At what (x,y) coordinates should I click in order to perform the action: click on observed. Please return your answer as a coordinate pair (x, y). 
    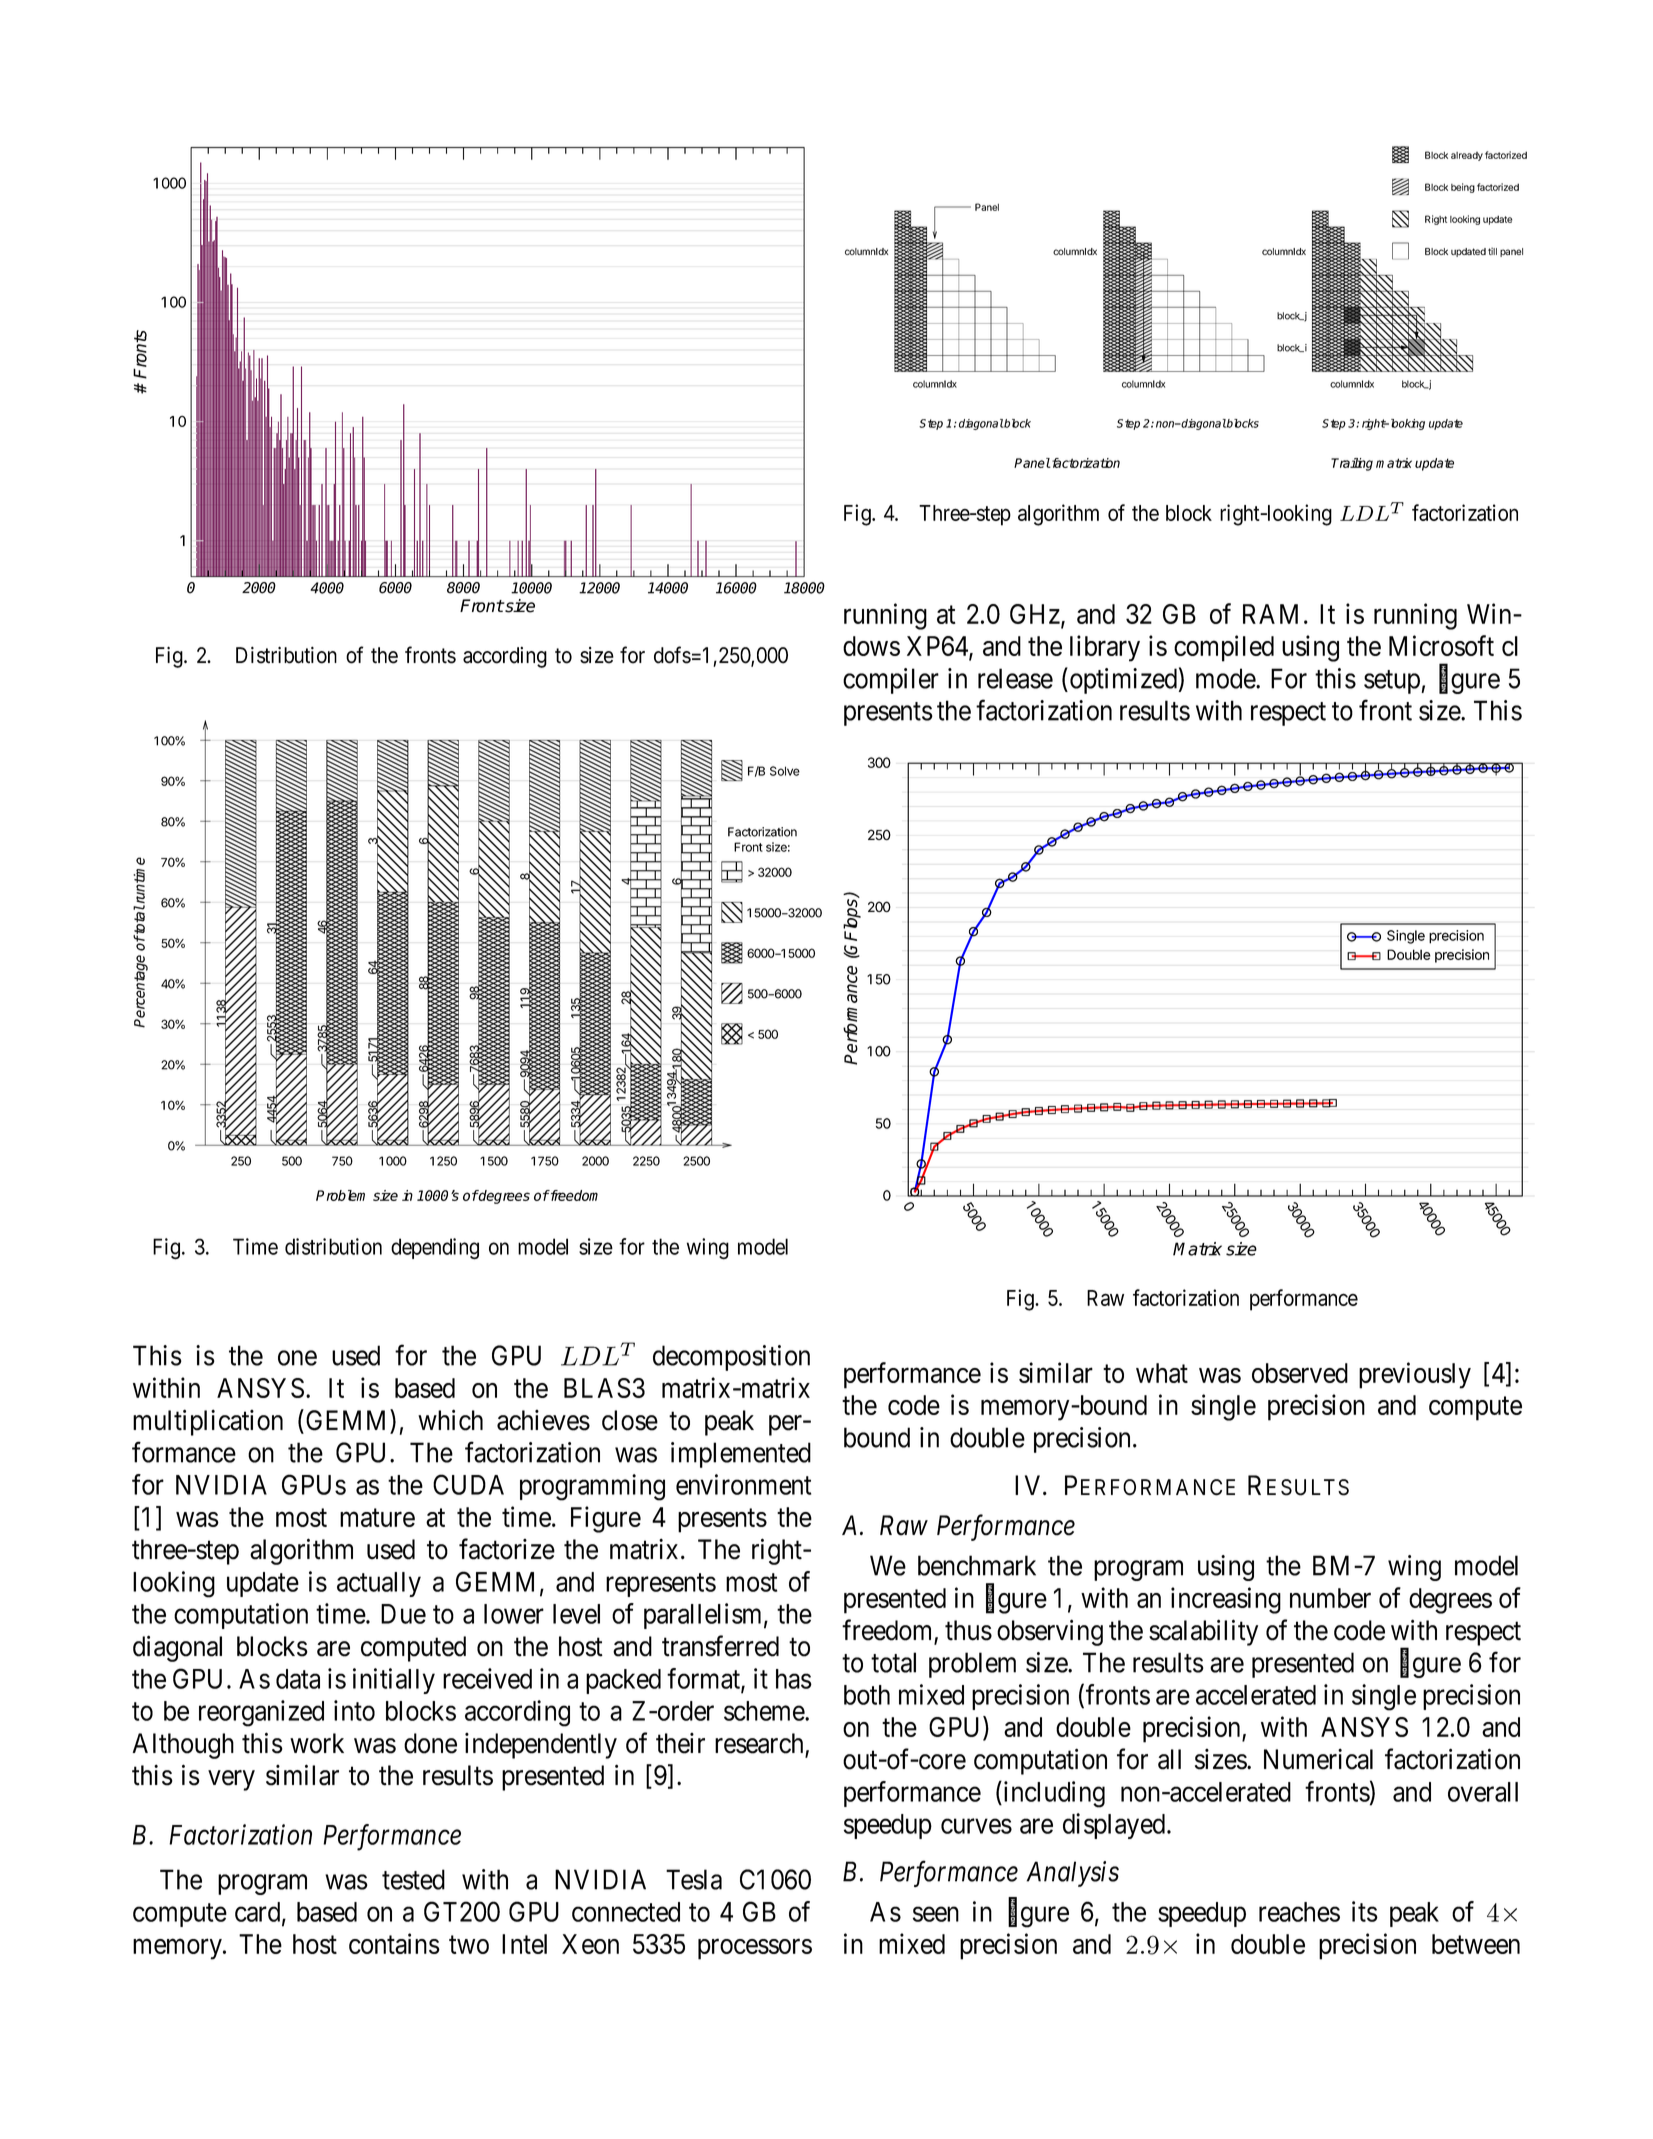
    Looking at the image, I should click on (1300, 1373).
